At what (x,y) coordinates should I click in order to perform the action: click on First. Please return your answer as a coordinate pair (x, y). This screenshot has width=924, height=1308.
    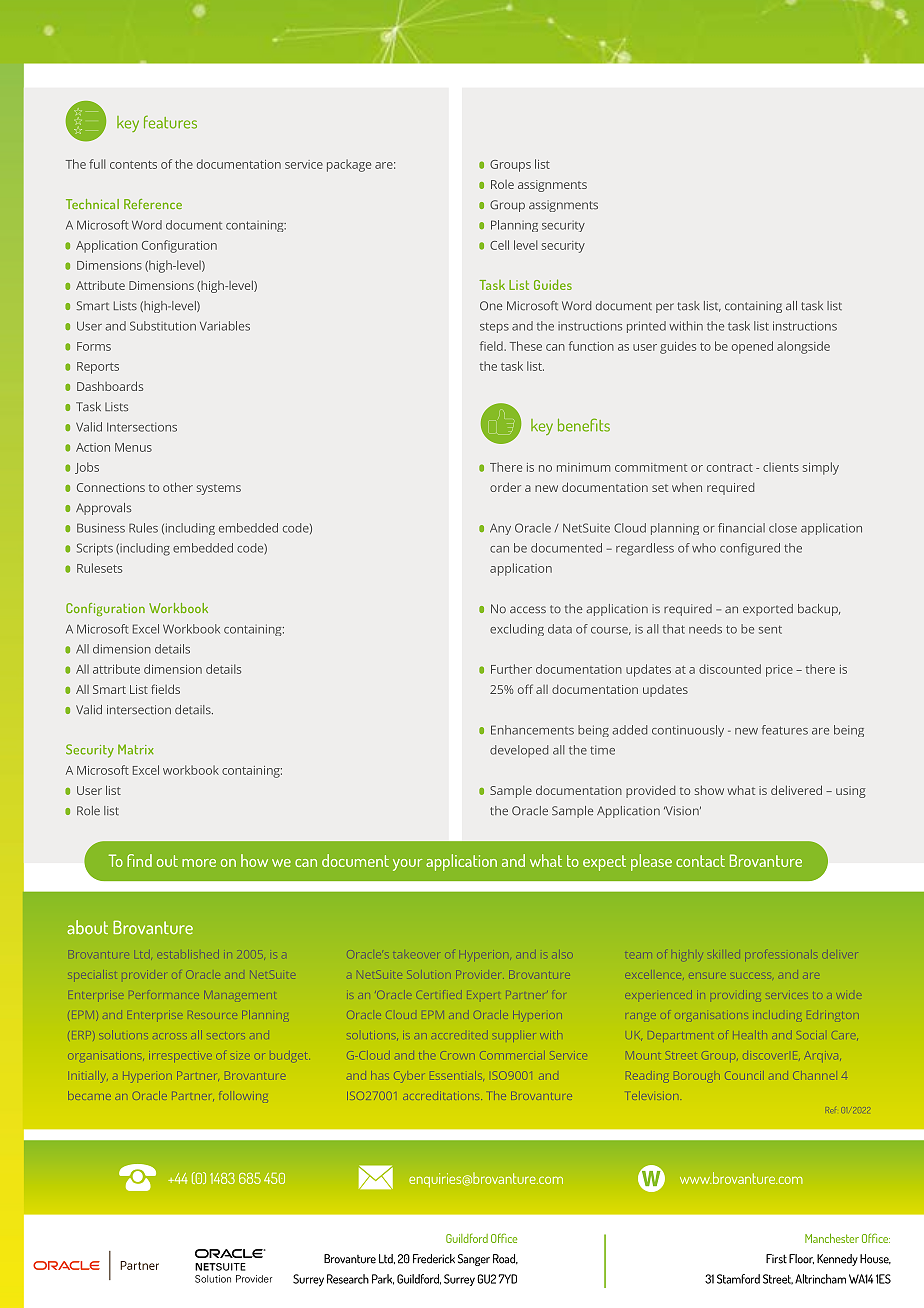
    Looking at the image, I should click on (776, 1259).
